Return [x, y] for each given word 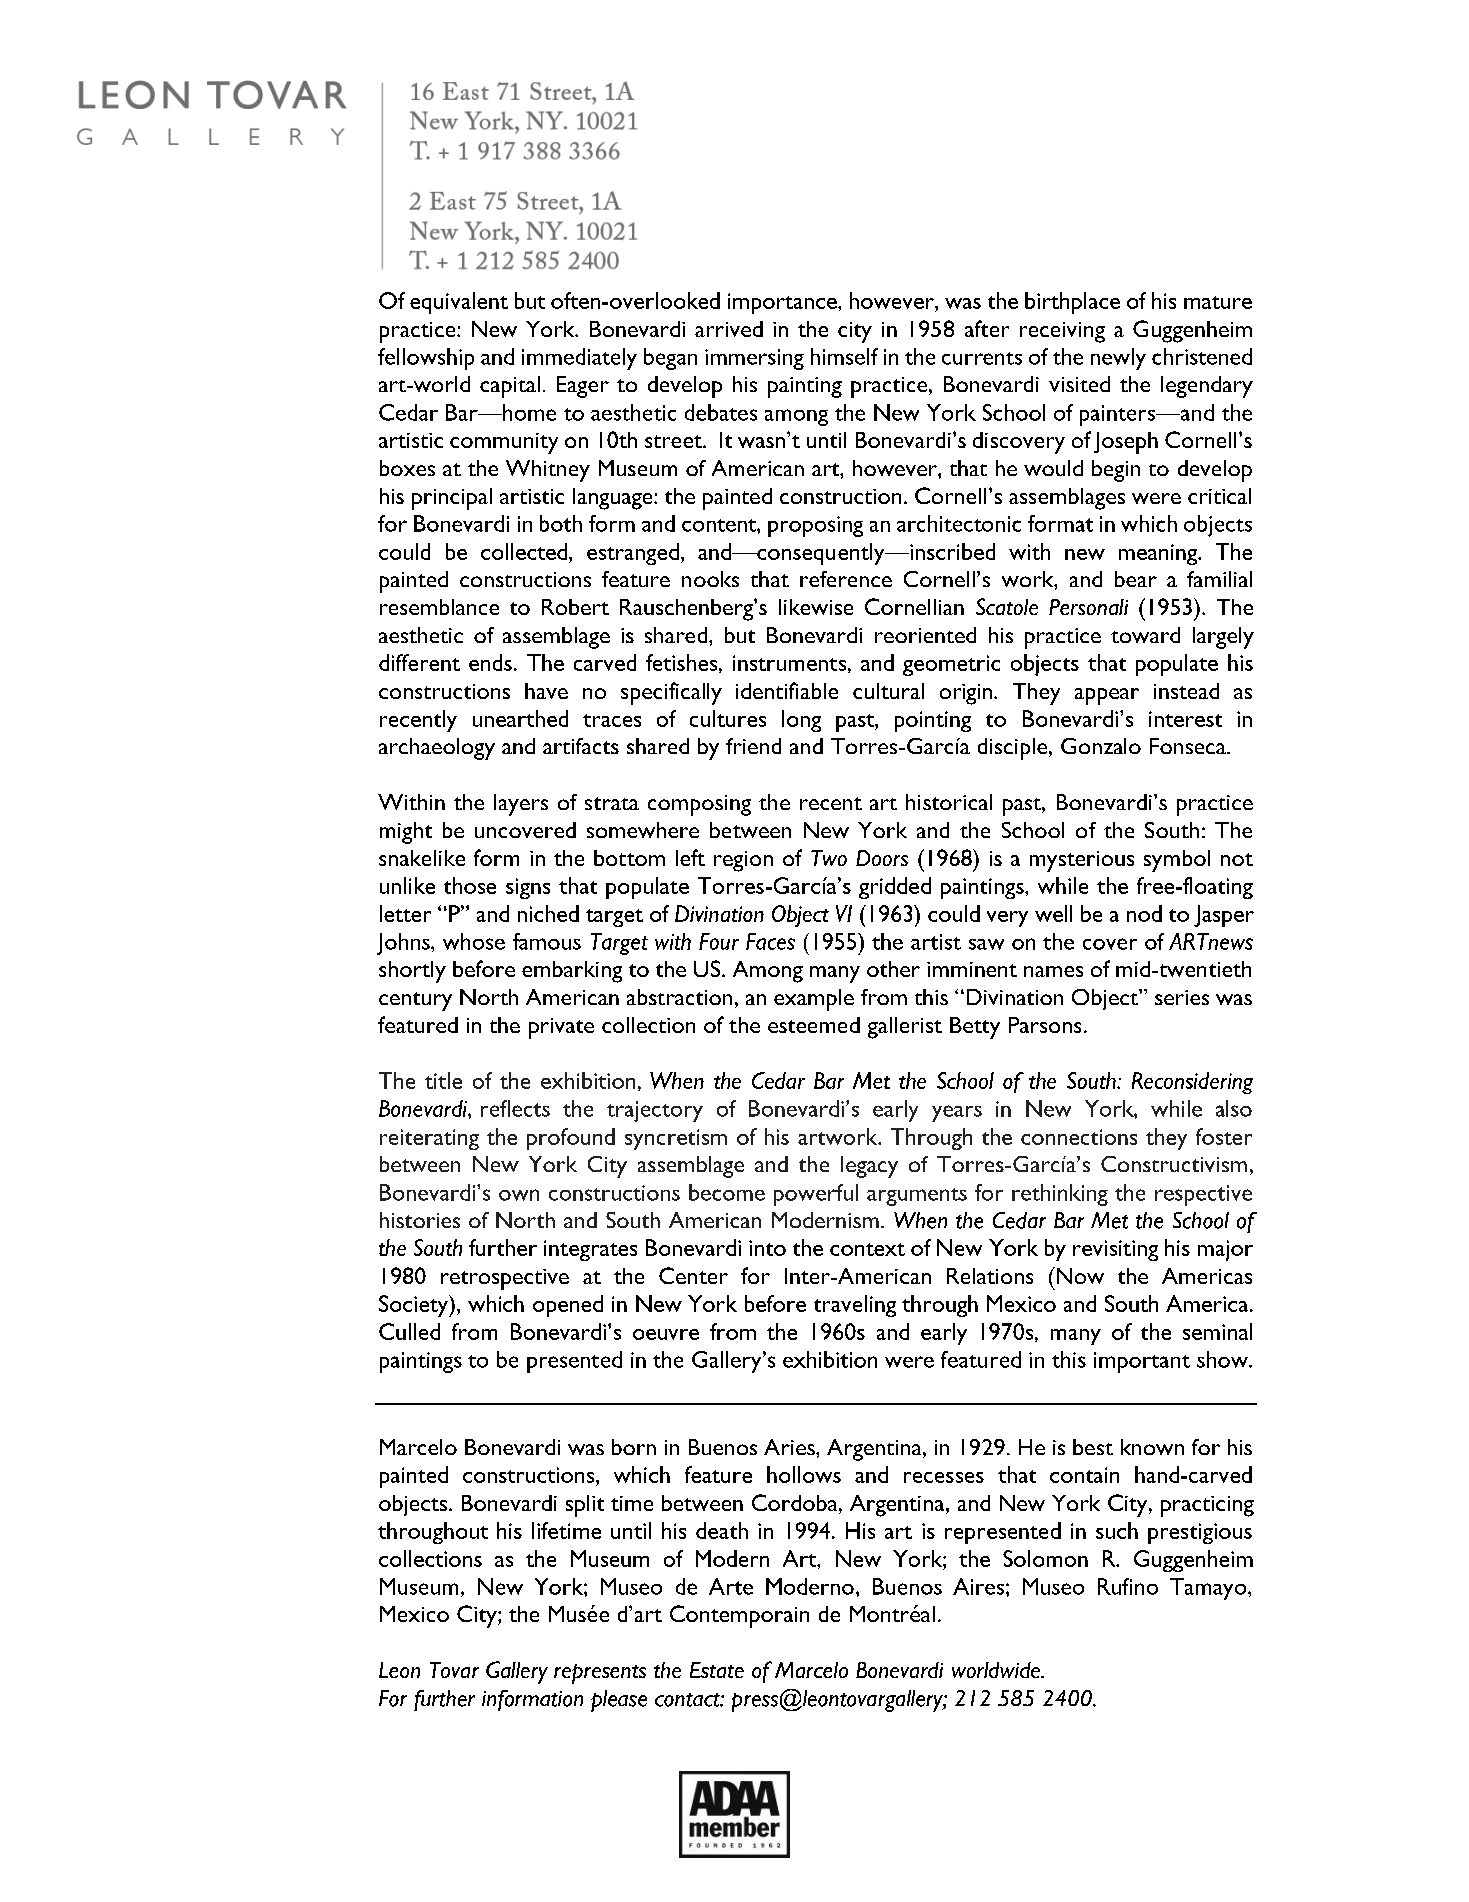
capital [510, 387]
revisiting [1115, 1250]
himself [844, 356]
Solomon [1045, 1558]
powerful [816, 1195]
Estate [717, 1670]
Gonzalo [1101, 746]
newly [1118, 359]
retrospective [505, 1279]
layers [521, 805]
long [801, 721]
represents [600, 1674]
